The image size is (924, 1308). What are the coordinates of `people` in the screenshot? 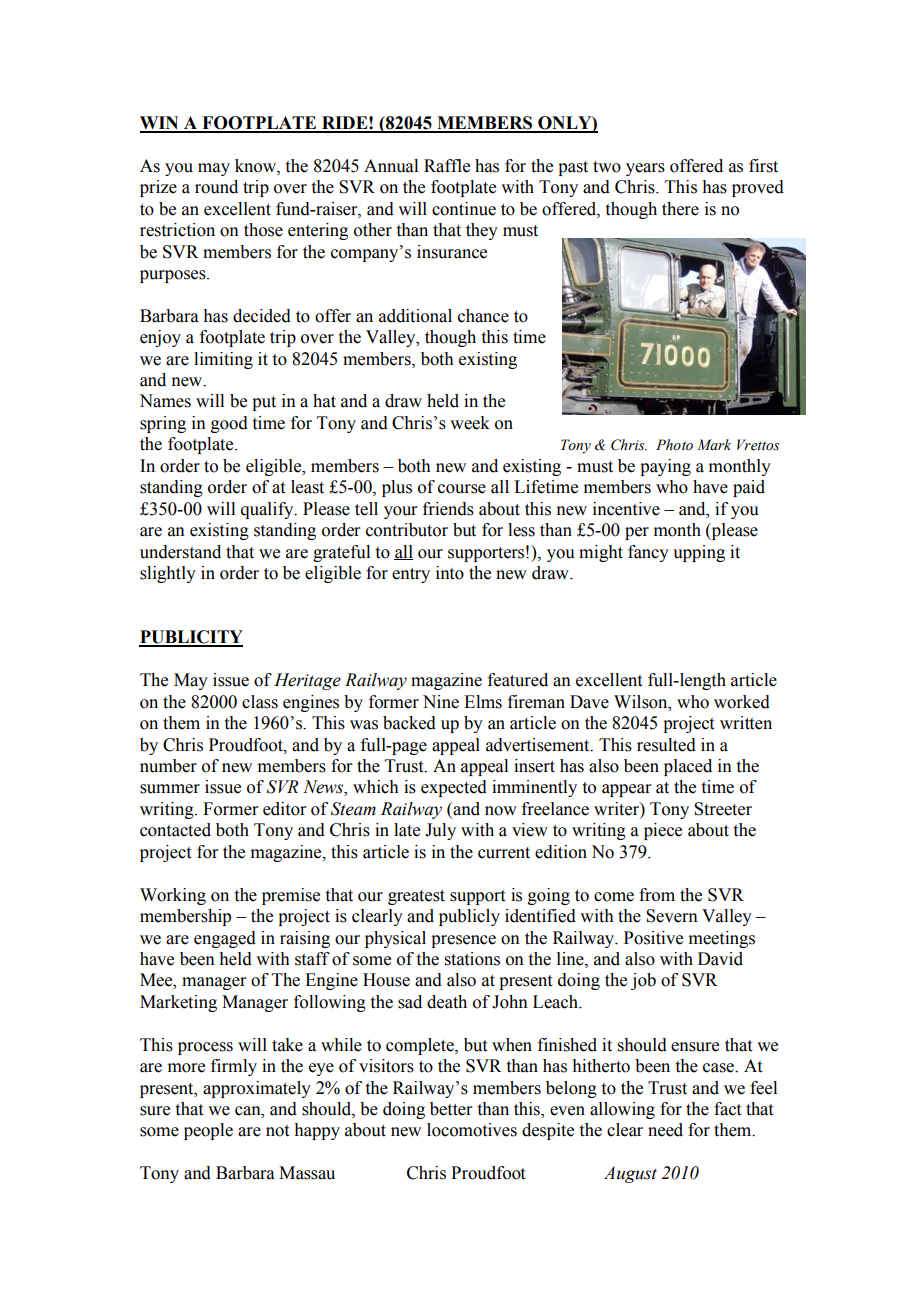 It's located at (208, 1131).
